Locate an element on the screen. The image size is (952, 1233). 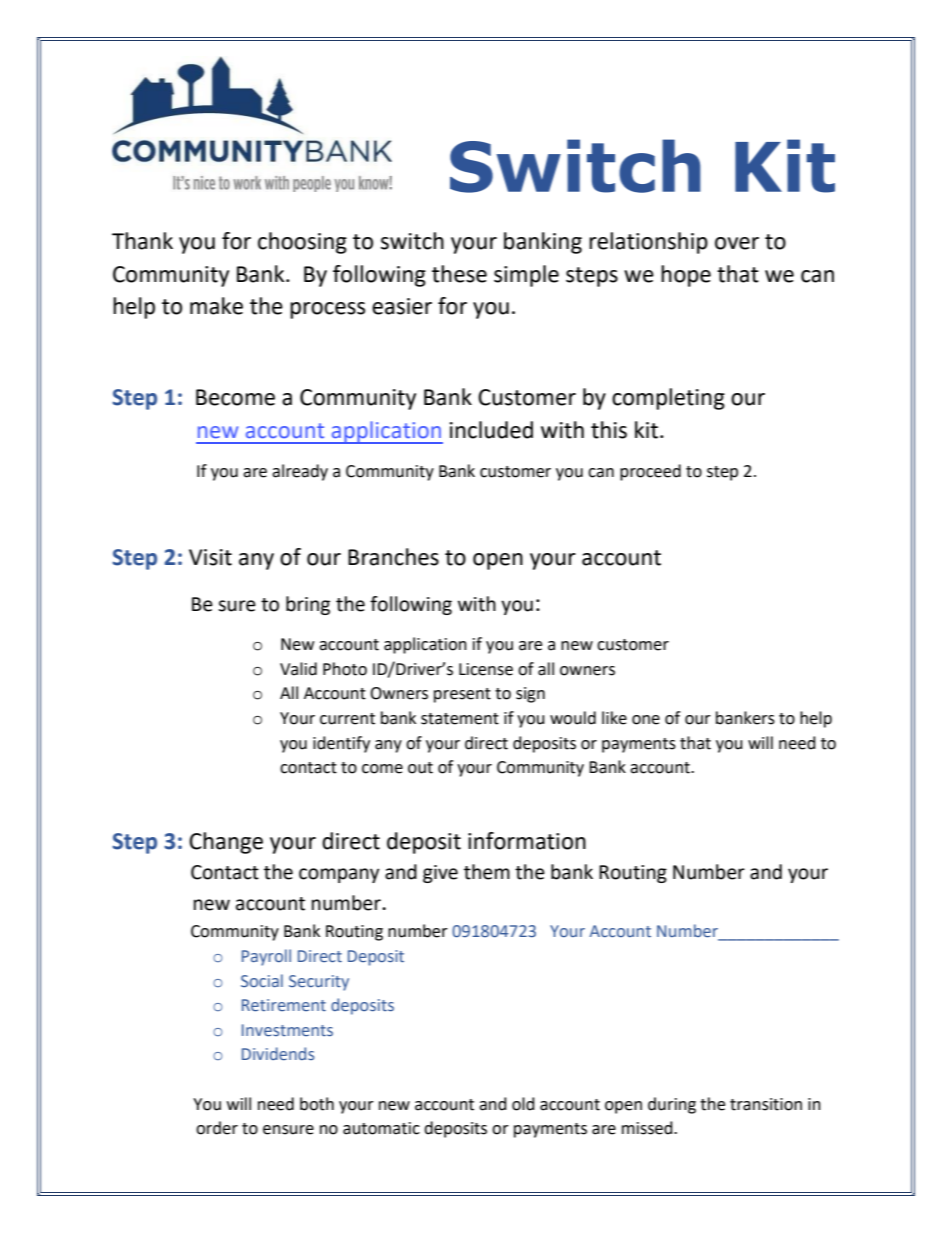
hope is located at coordinates (686, 276).
